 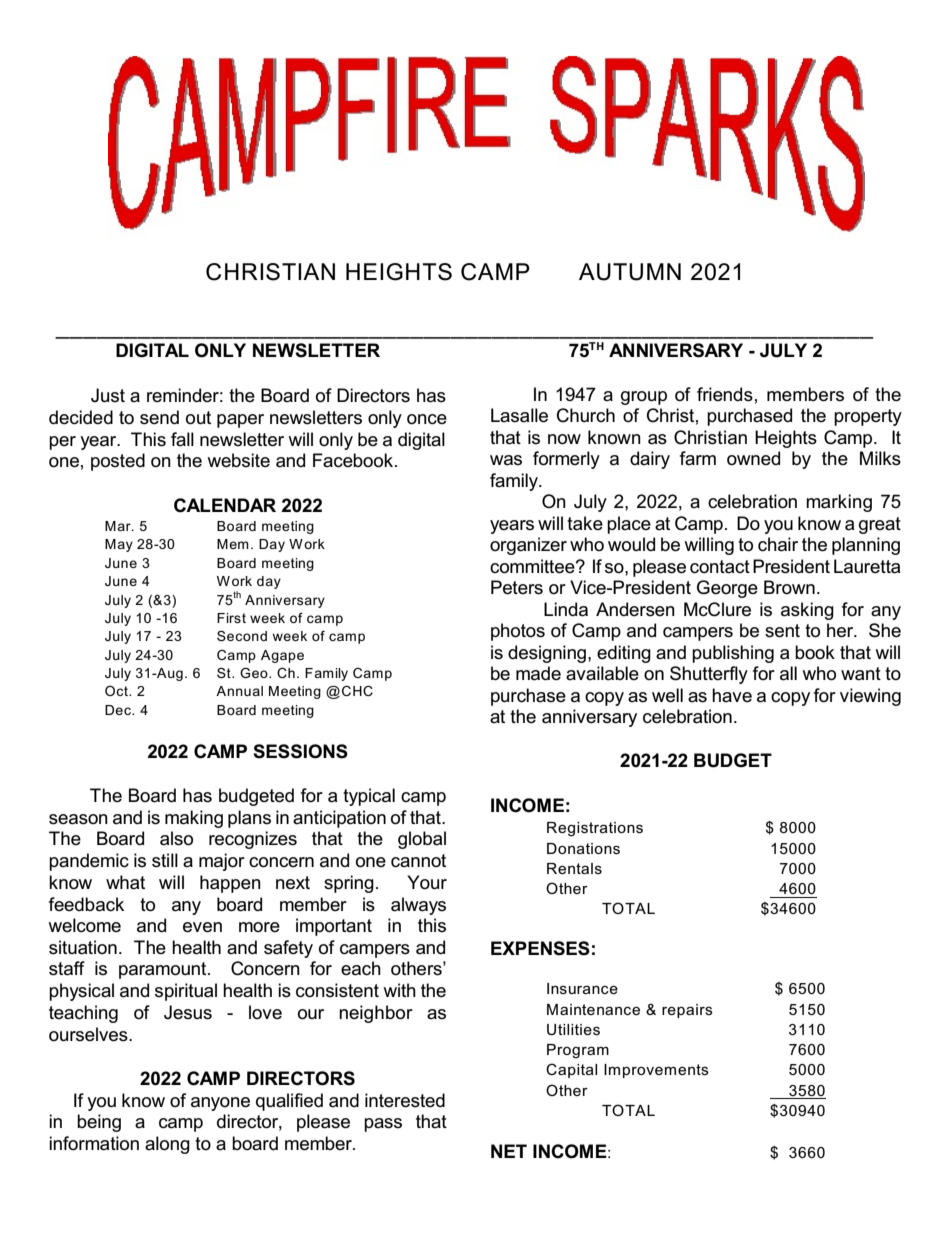 What do you see at coordinates (789, 587) in the image?
I see `Brown` at bounding box center [789, 587].
